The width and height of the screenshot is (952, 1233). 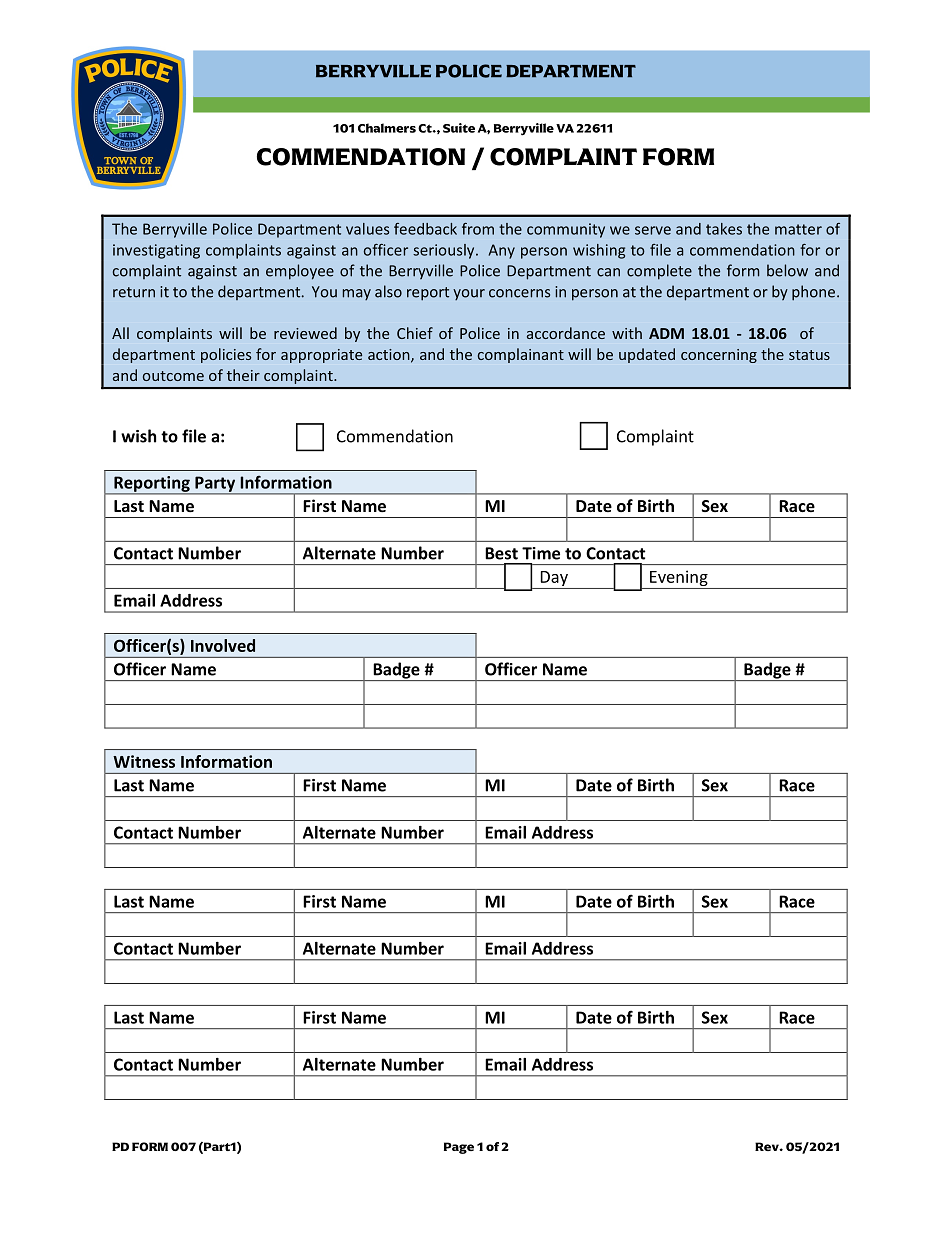 What do you see at coordinates (459, 128) in the screenshot?
I see `Suite` at bounding box center [459, 128].
